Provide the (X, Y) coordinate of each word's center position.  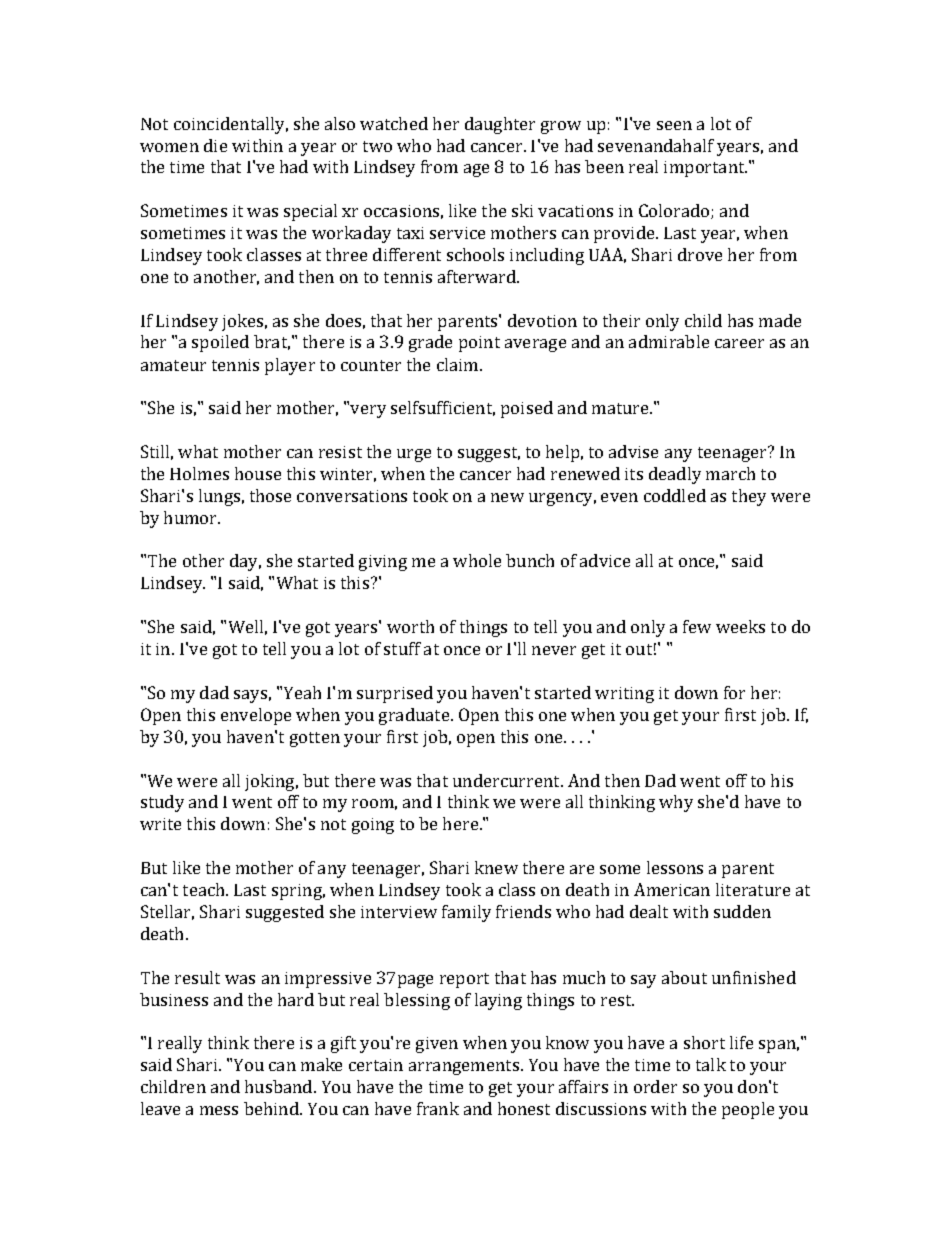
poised (527, 409)
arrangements (465, 1067)
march (730, 473)
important (705, 169)
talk (711, 1064)
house (258, 473)
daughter (500, 125)
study (162, 803)
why (676, 803)
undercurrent (508, 780)
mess (219, 1110)
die (215, 145)
